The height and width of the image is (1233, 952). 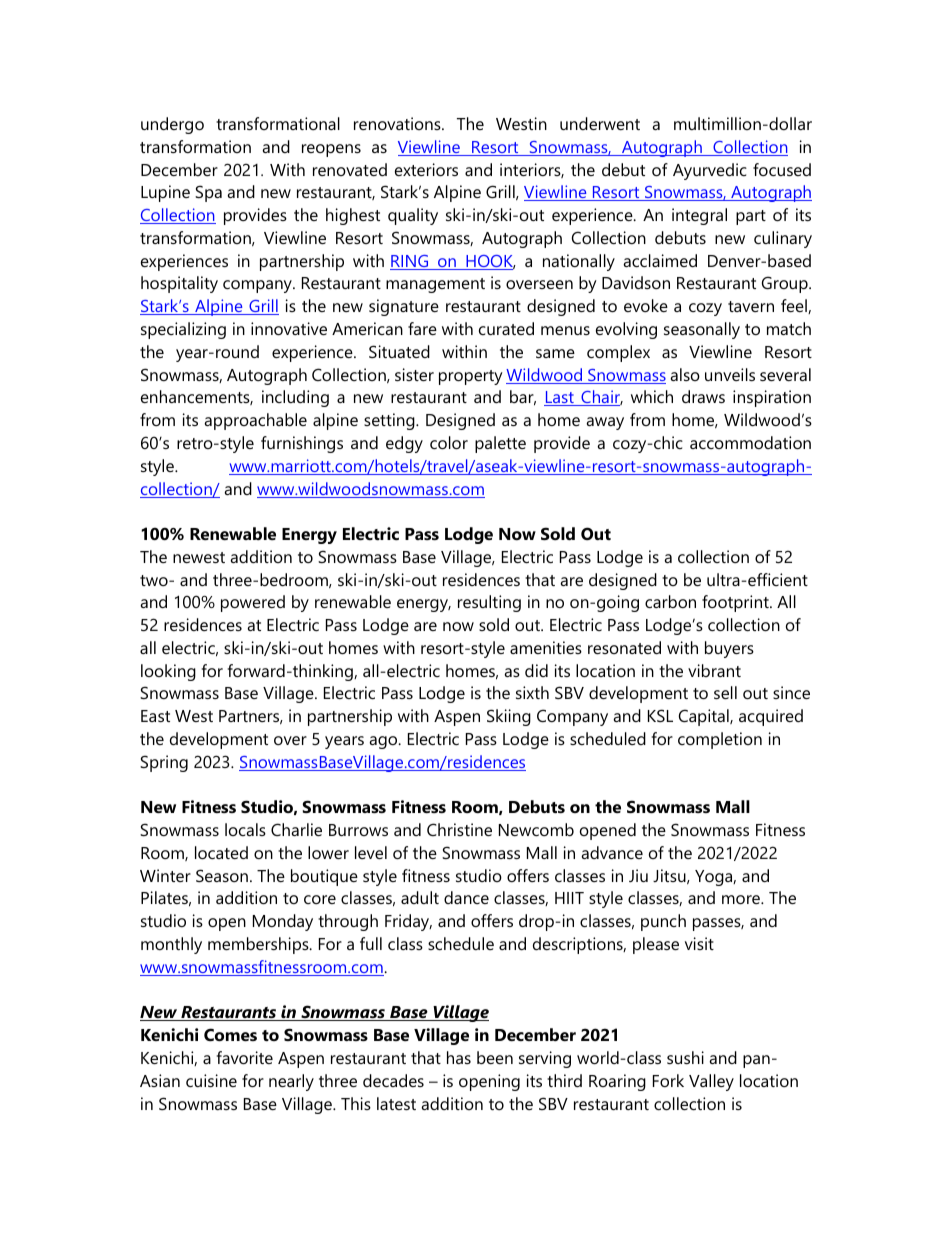 What do you see at coordinates (711, 1082) in the image?
I see `Valley` at bounding box center [711, 1082].
